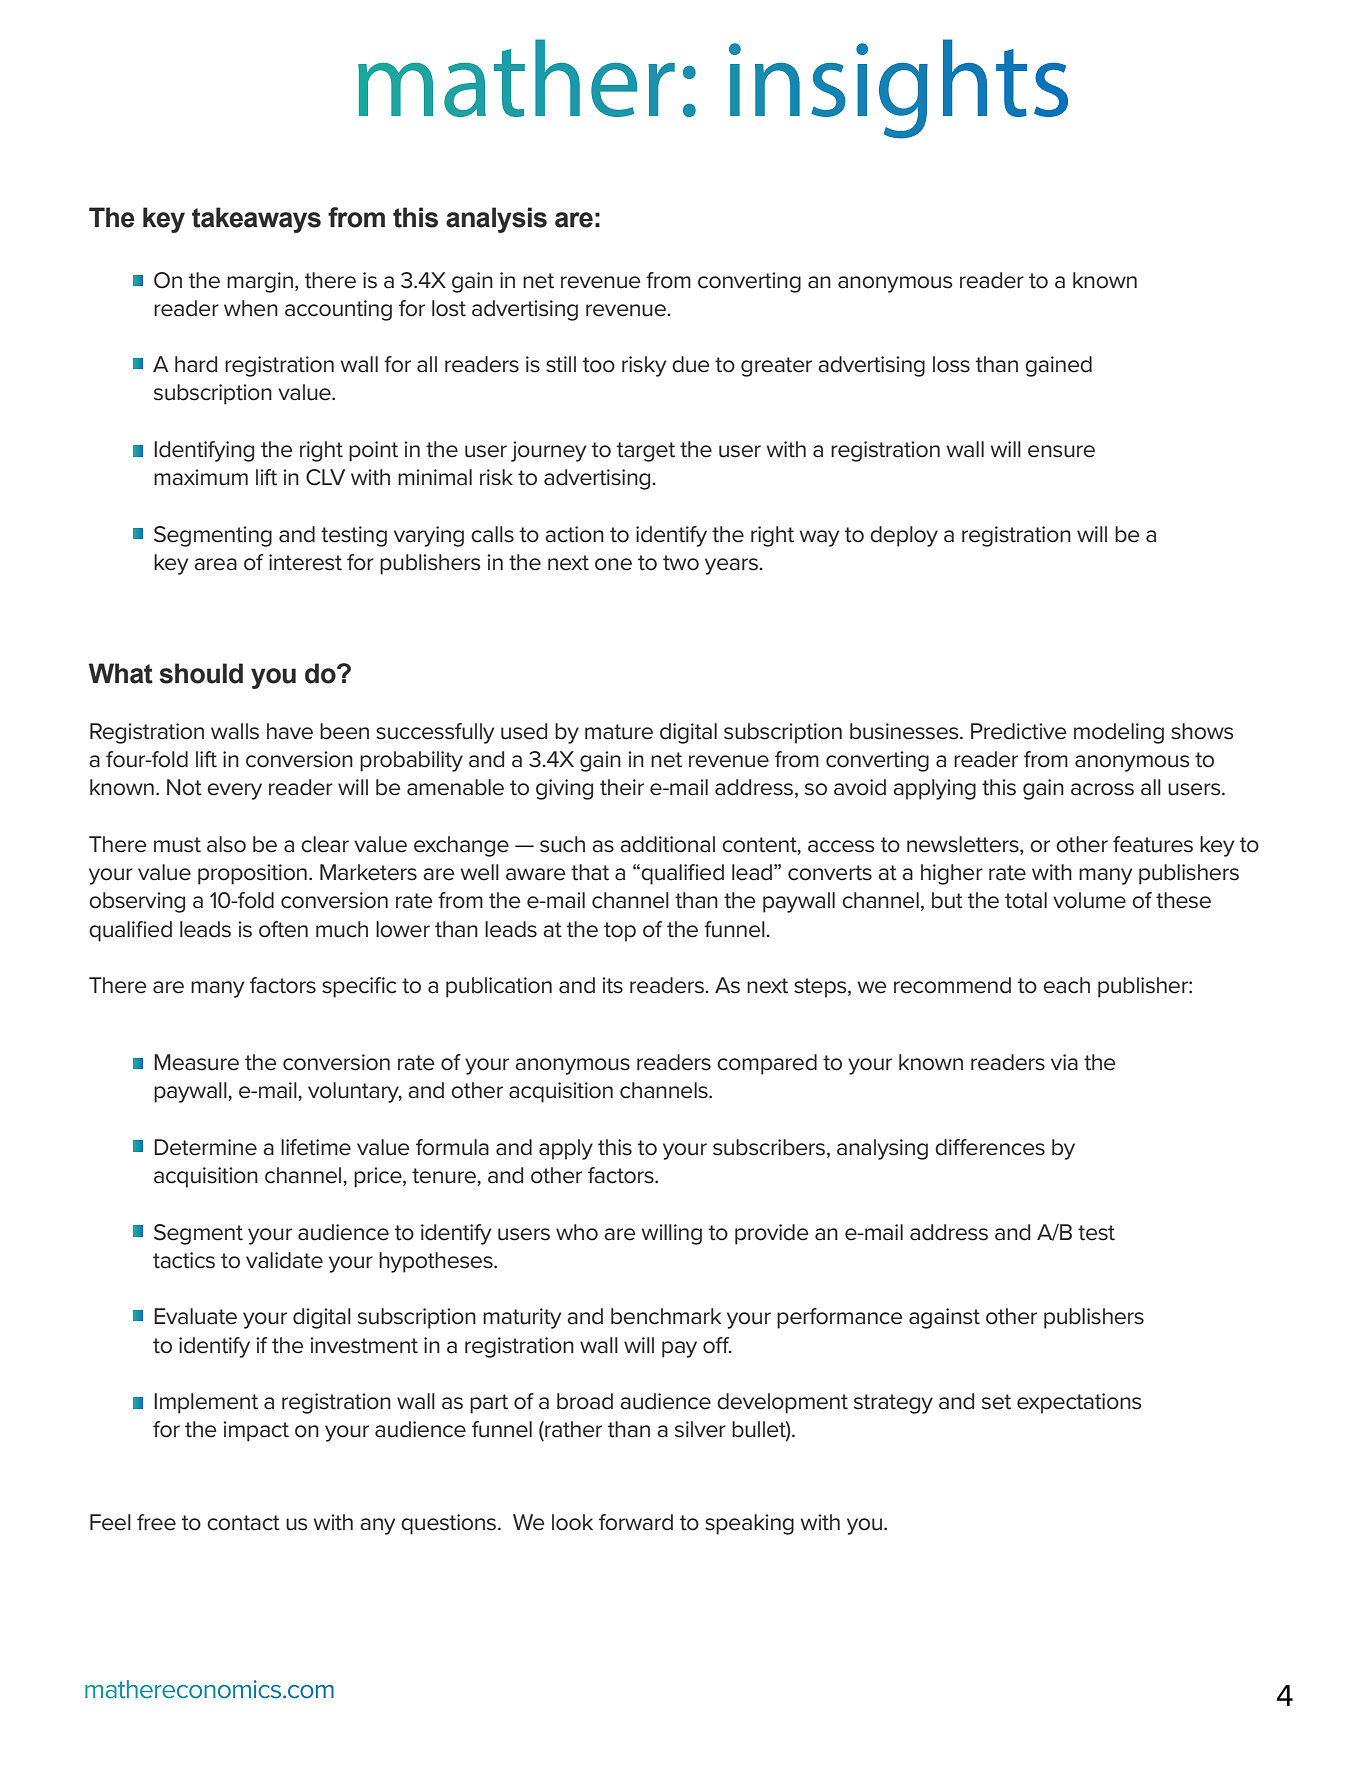 This image has width=1371, height=1775. What do you see at coordinates (260, 282) in the image?
I see `margin` at bounding box center [260, 282].
